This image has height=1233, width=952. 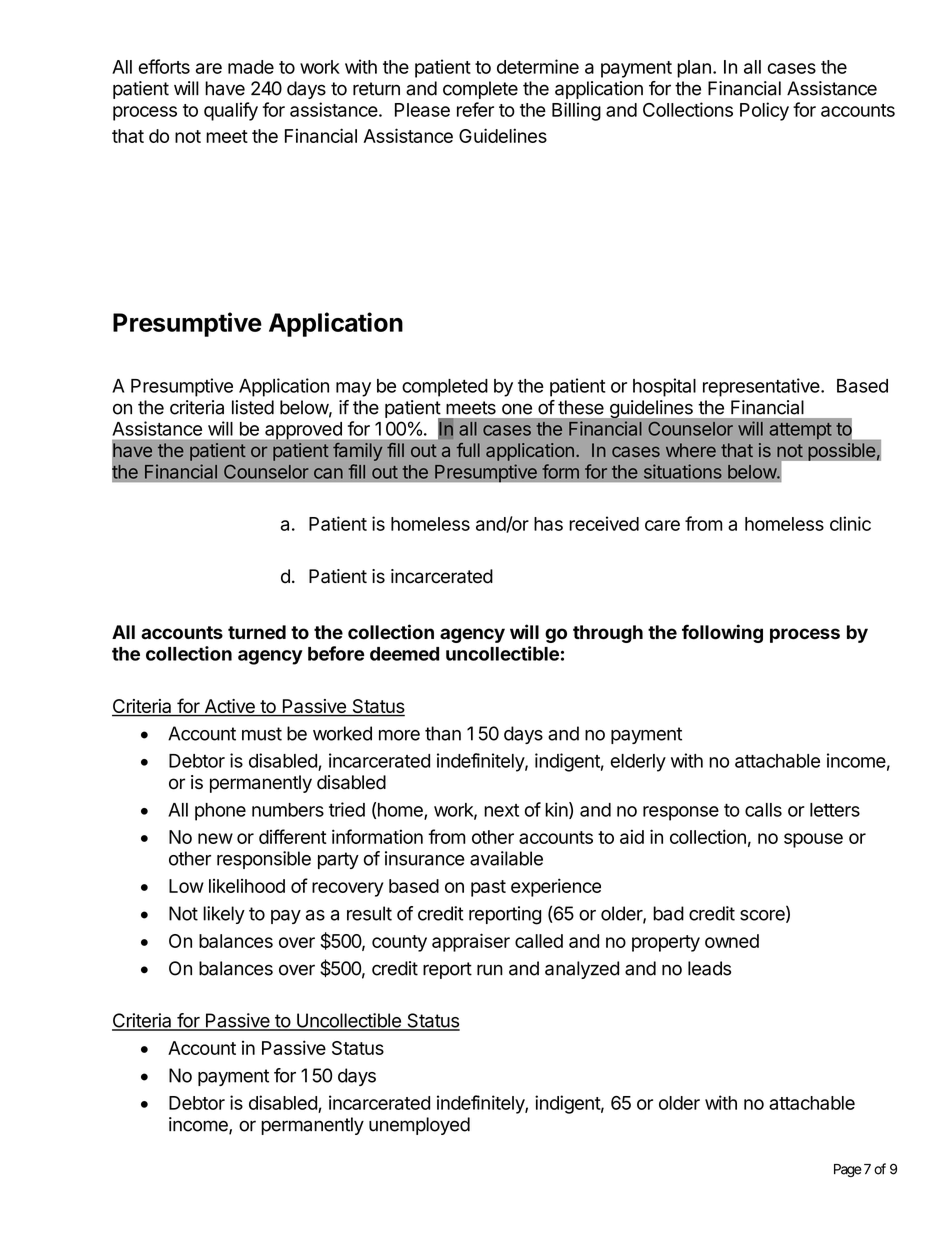 I want to click on listed, so click(x=253, y=407).
